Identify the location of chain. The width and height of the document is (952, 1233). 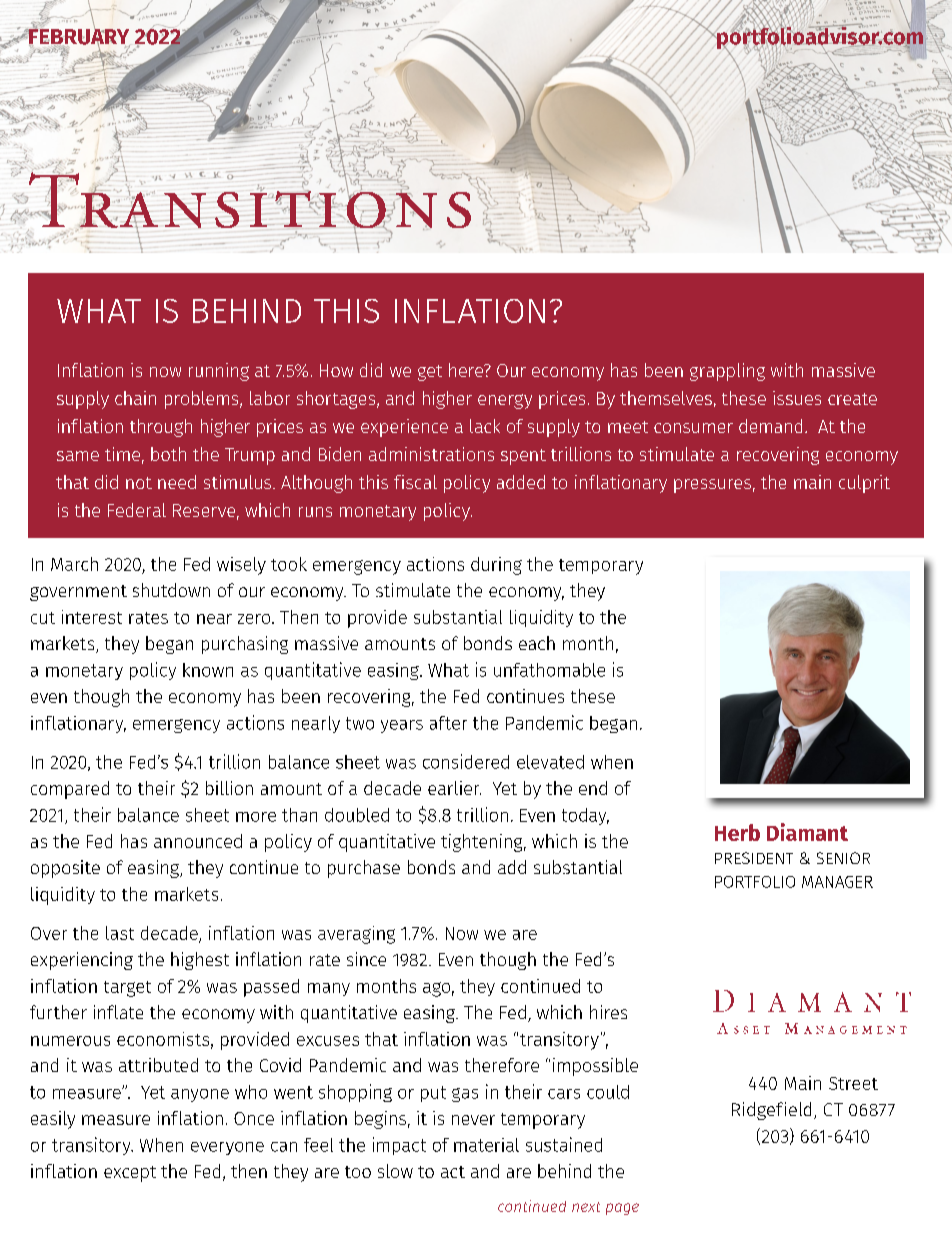
(135, 398).
